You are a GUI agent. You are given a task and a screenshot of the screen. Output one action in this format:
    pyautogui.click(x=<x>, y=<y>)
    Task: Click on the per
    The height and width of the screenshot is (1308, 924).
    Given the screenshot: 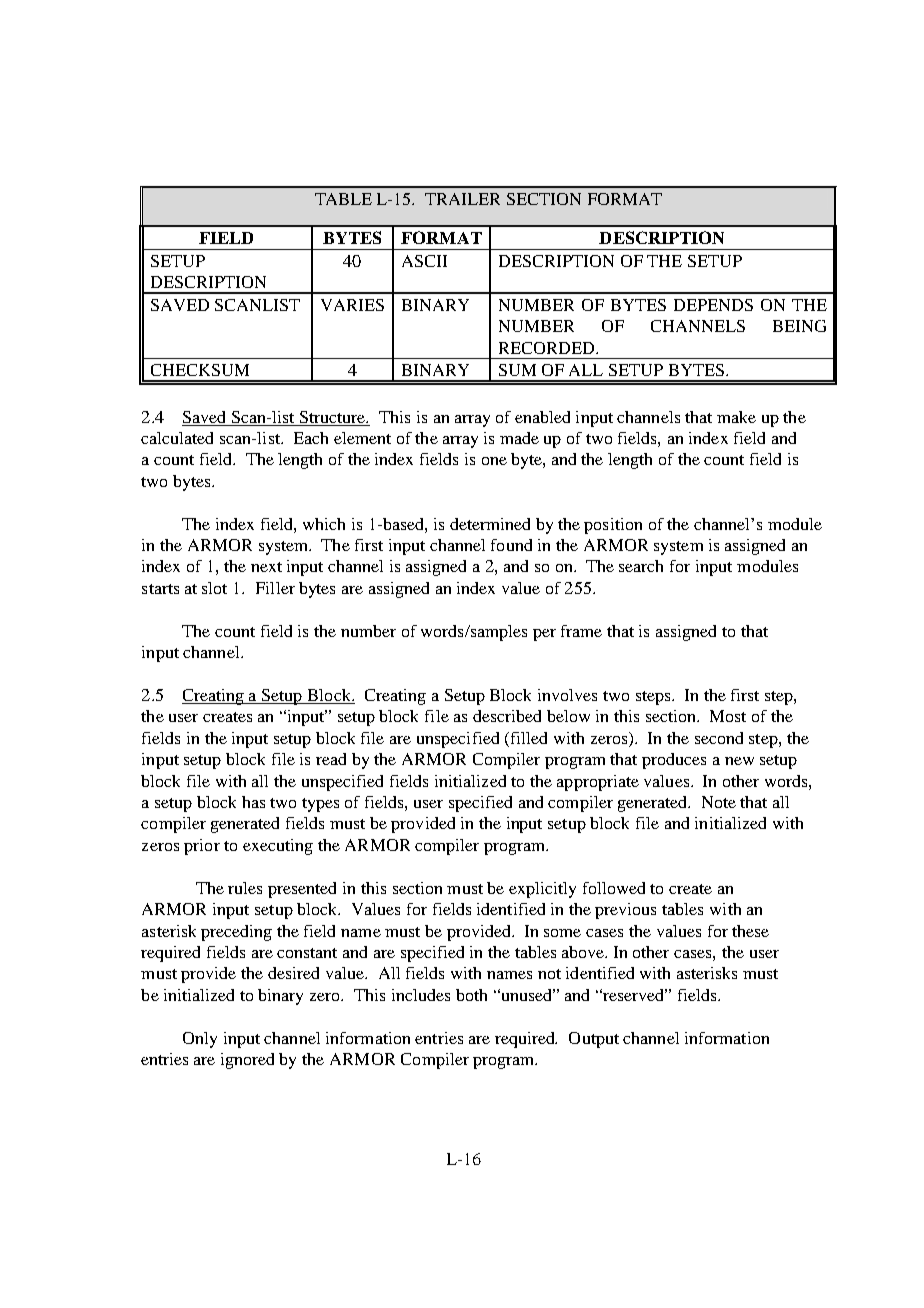 What is the action you would take?
    pyautogui.click(x=544, y=635)
